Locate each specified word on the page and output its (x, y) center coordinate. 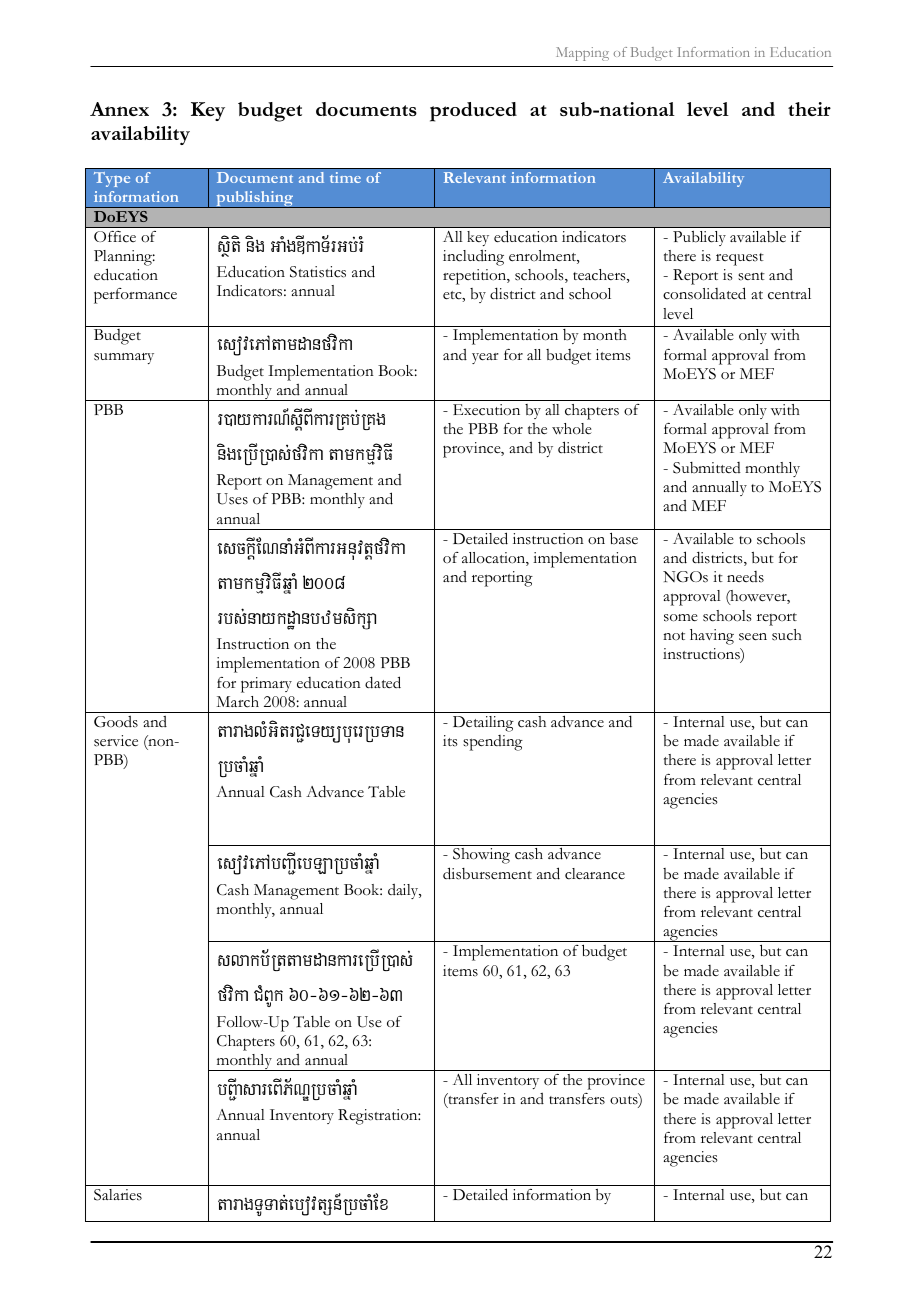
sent (751, 276)
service (116, 741)
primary (266, 685)
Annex (119, 109)
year (485, 358)
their (809, 109)
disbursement (487, 873)
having (712, 637)
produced (473, 112)
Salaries (118, 1195)
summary (124, 358)
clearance (595, 874)
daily (404, 891)
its (450, 741)
